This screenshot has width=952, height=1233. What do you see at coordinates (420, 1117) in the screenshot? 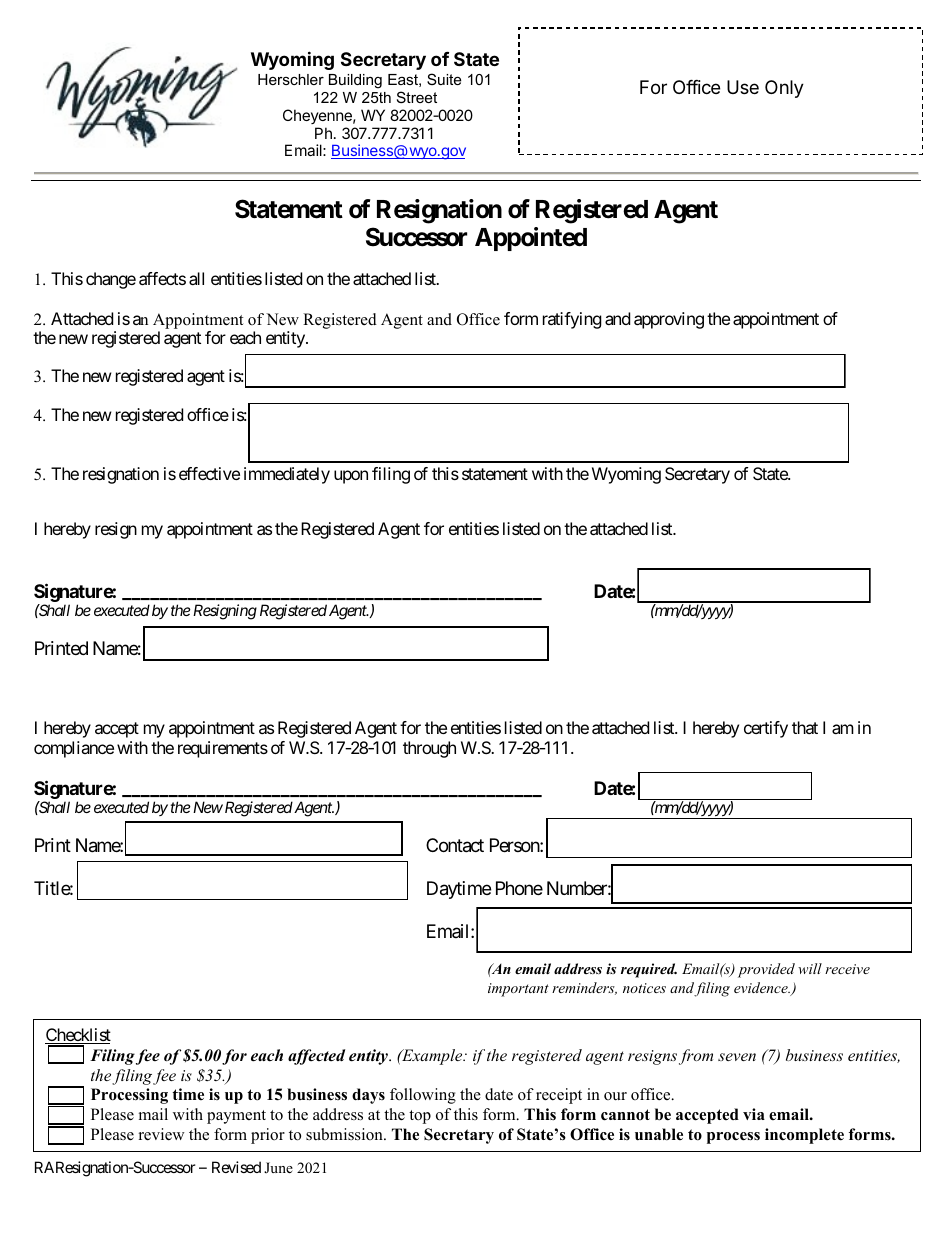
I see `top` at bounding box center [420, 1117].
